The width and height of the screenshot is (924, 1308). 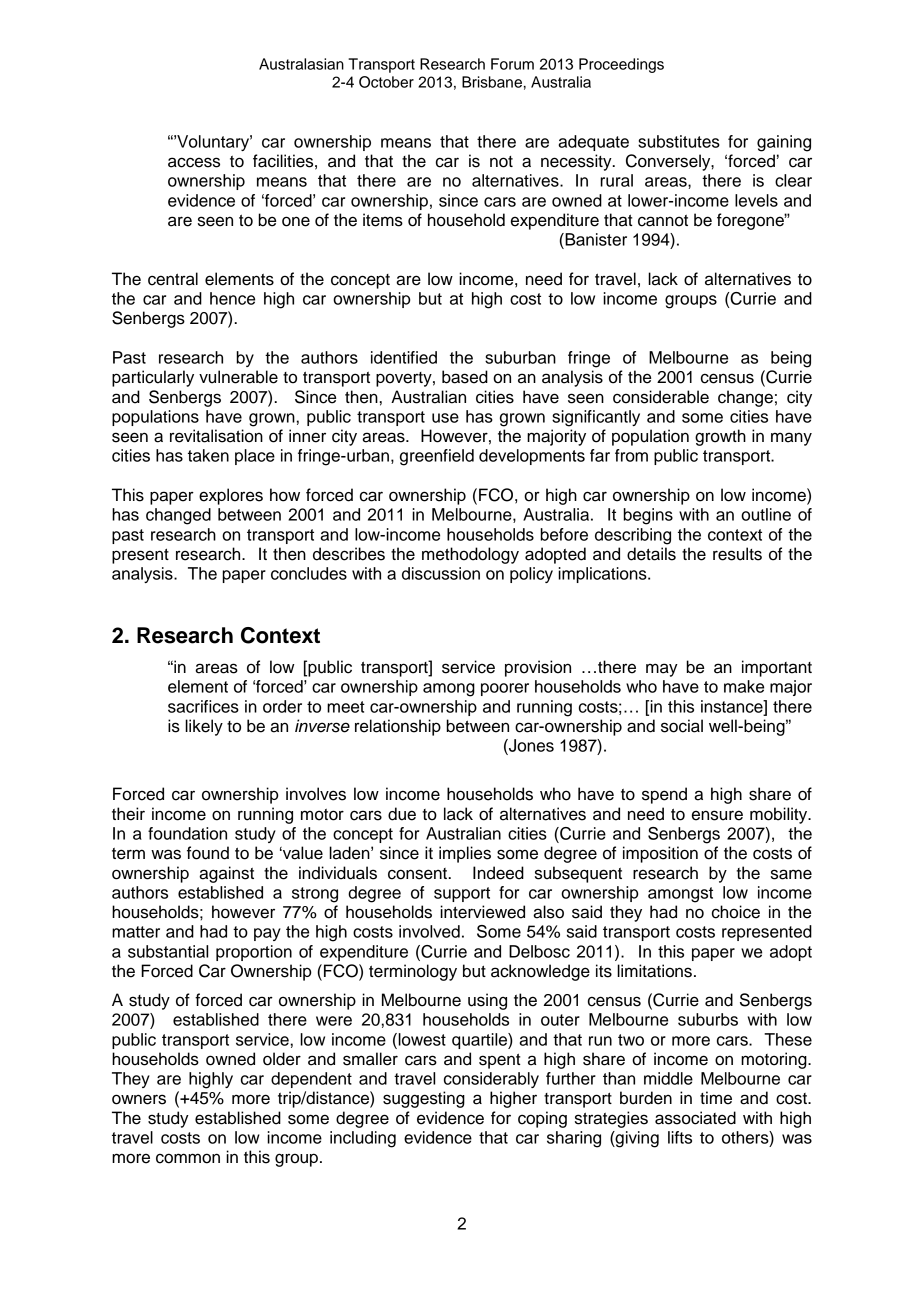 What do you see at coordinates (492, 82) in the screenshot?
I see `Brisbane` at bounding box center [492, 82].
